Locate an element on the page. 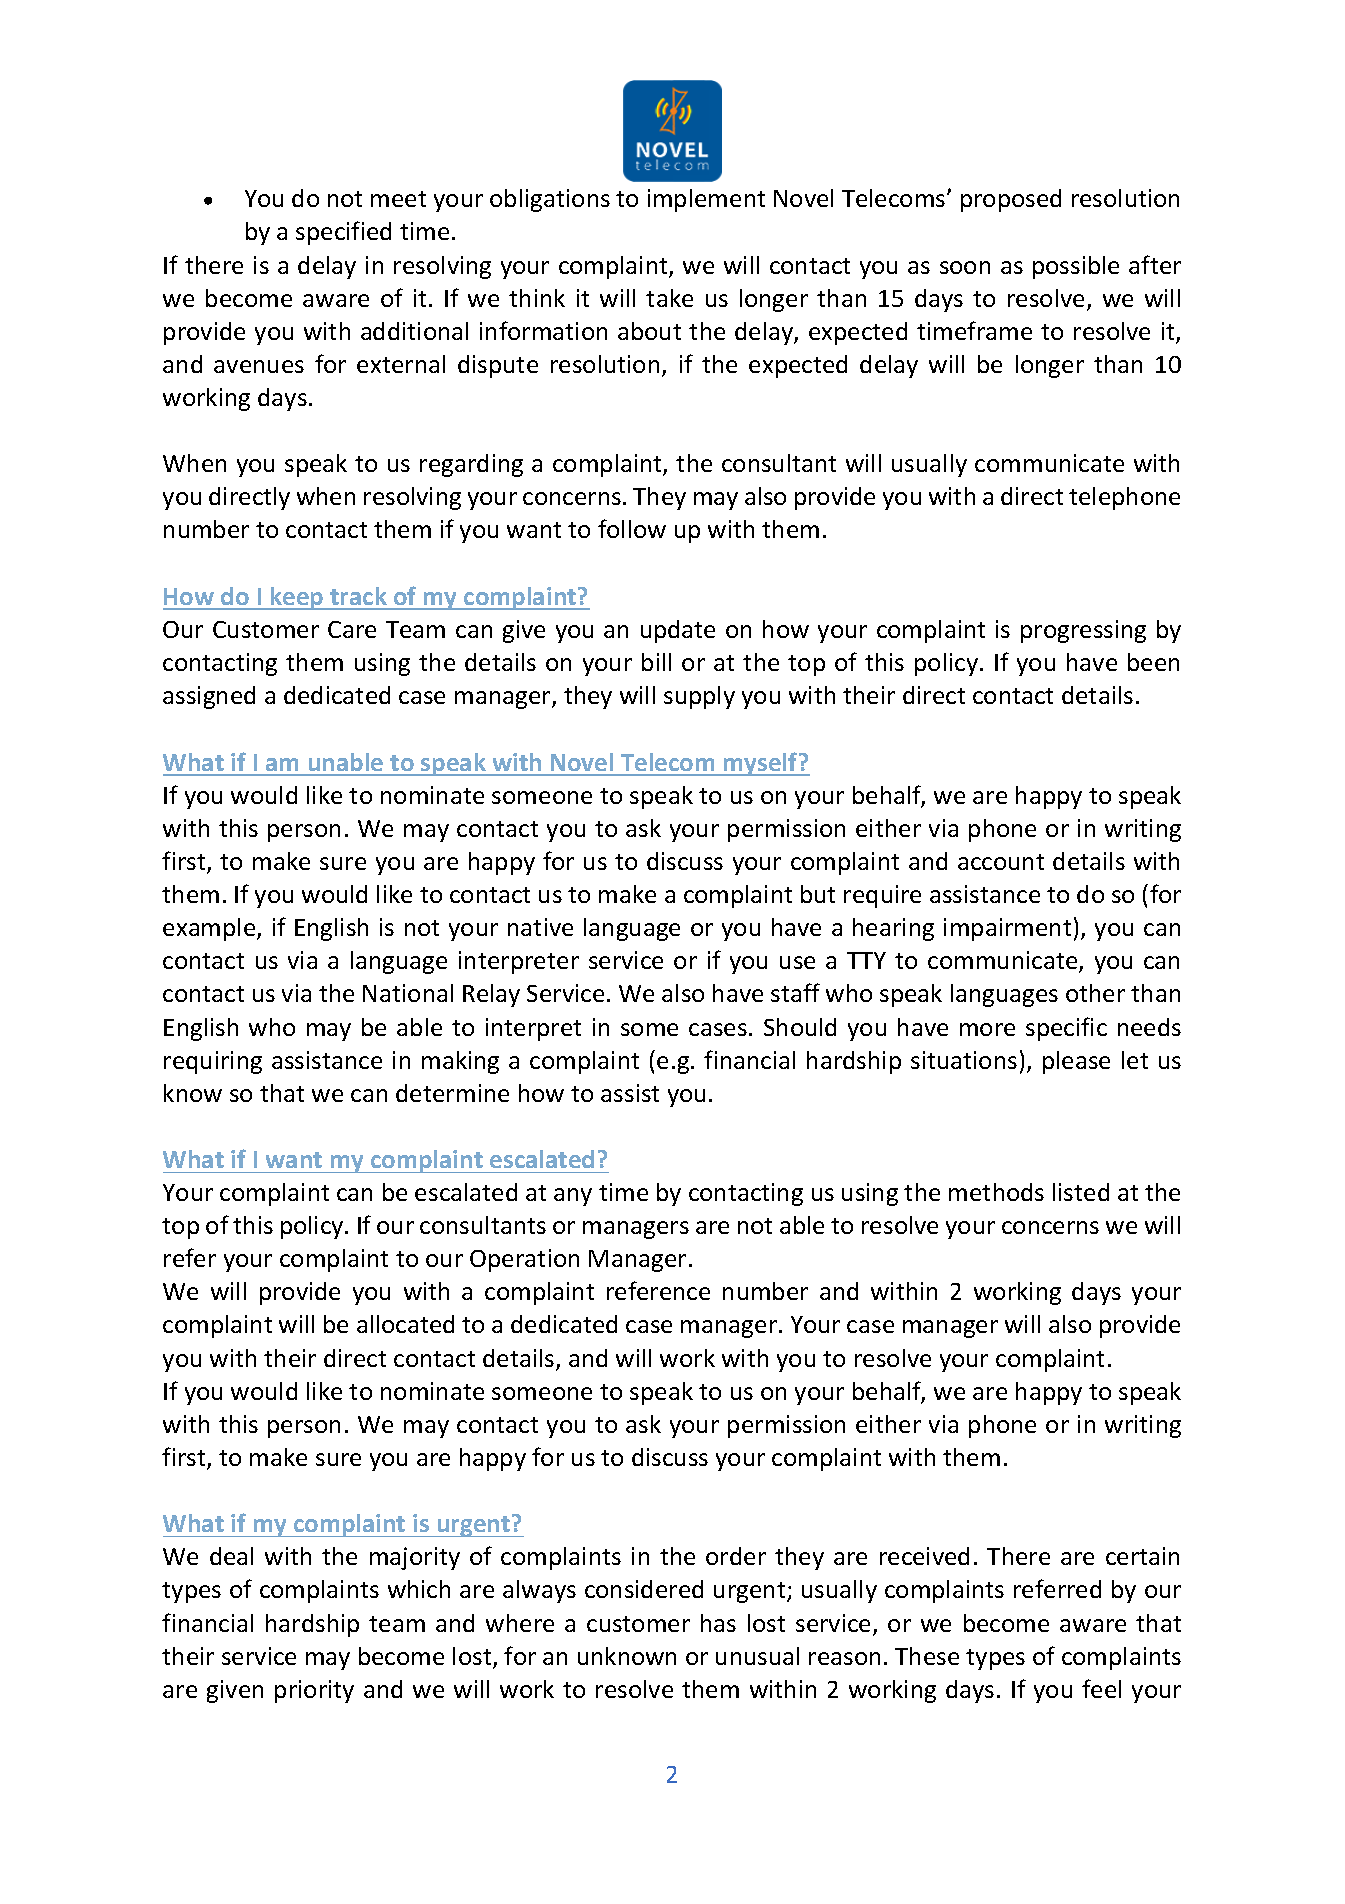  specified is located at coordinates (343, 233).
